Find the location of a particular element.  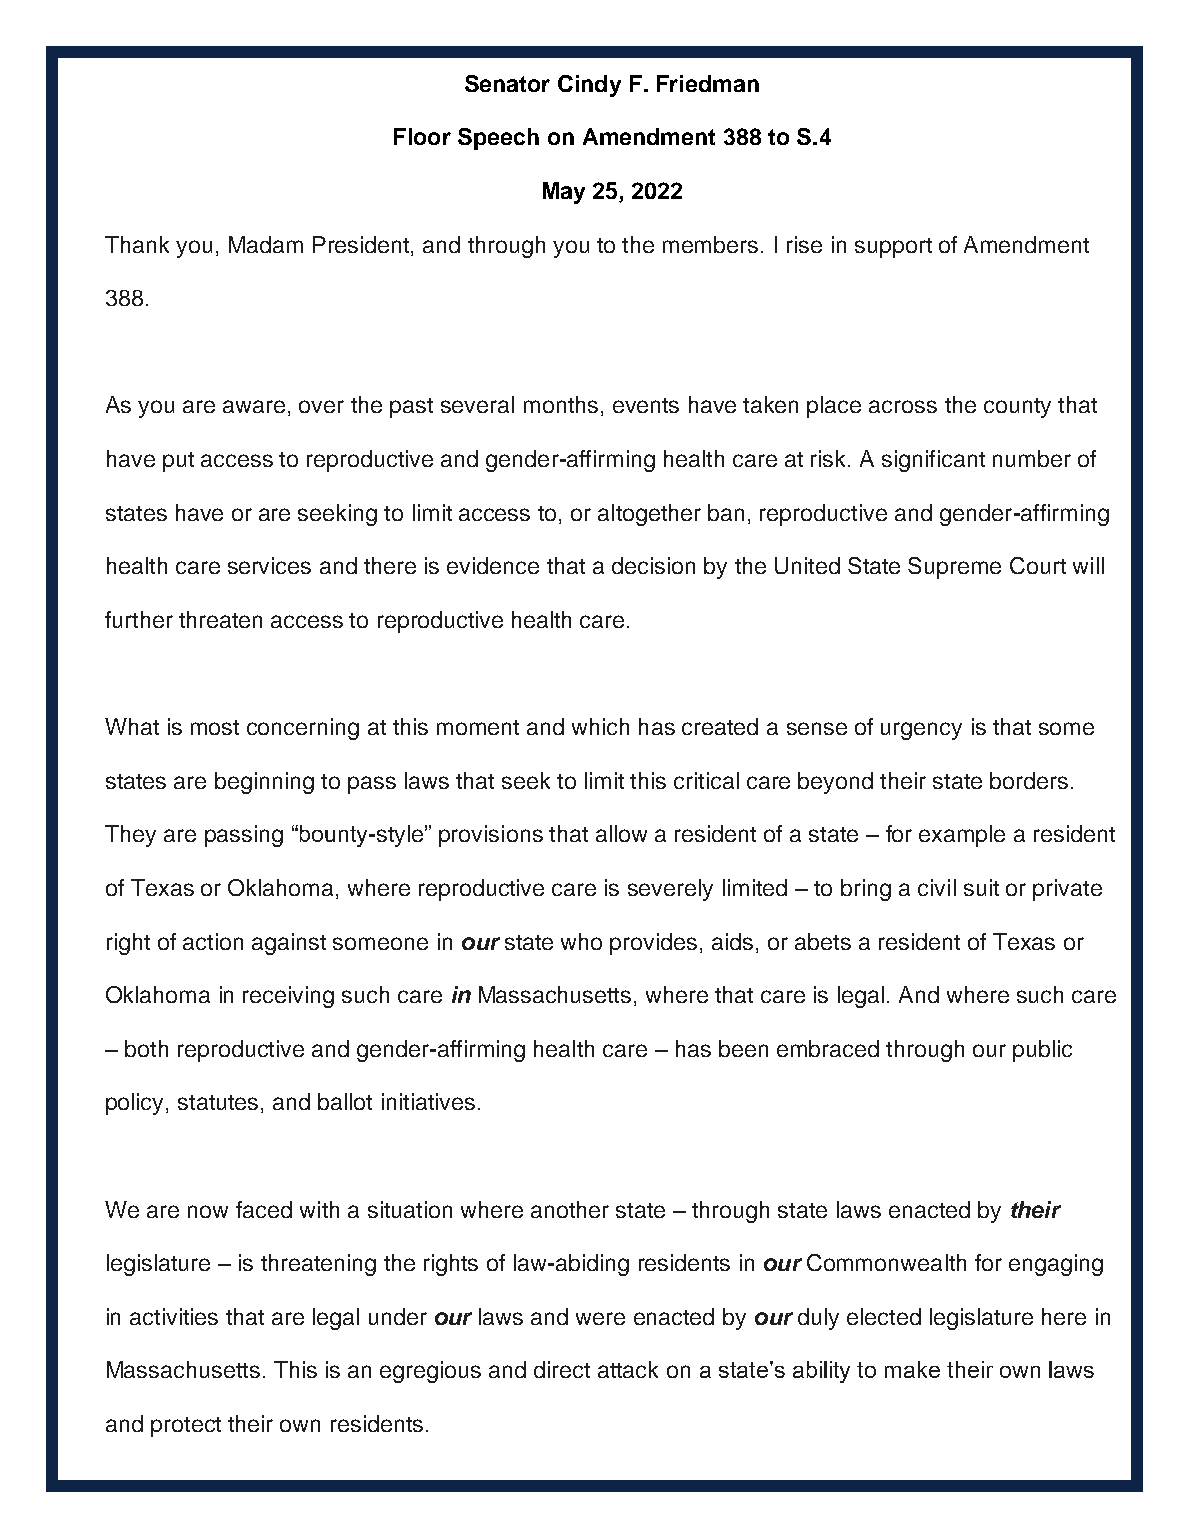

decision is located at coordinates (653, 565).
